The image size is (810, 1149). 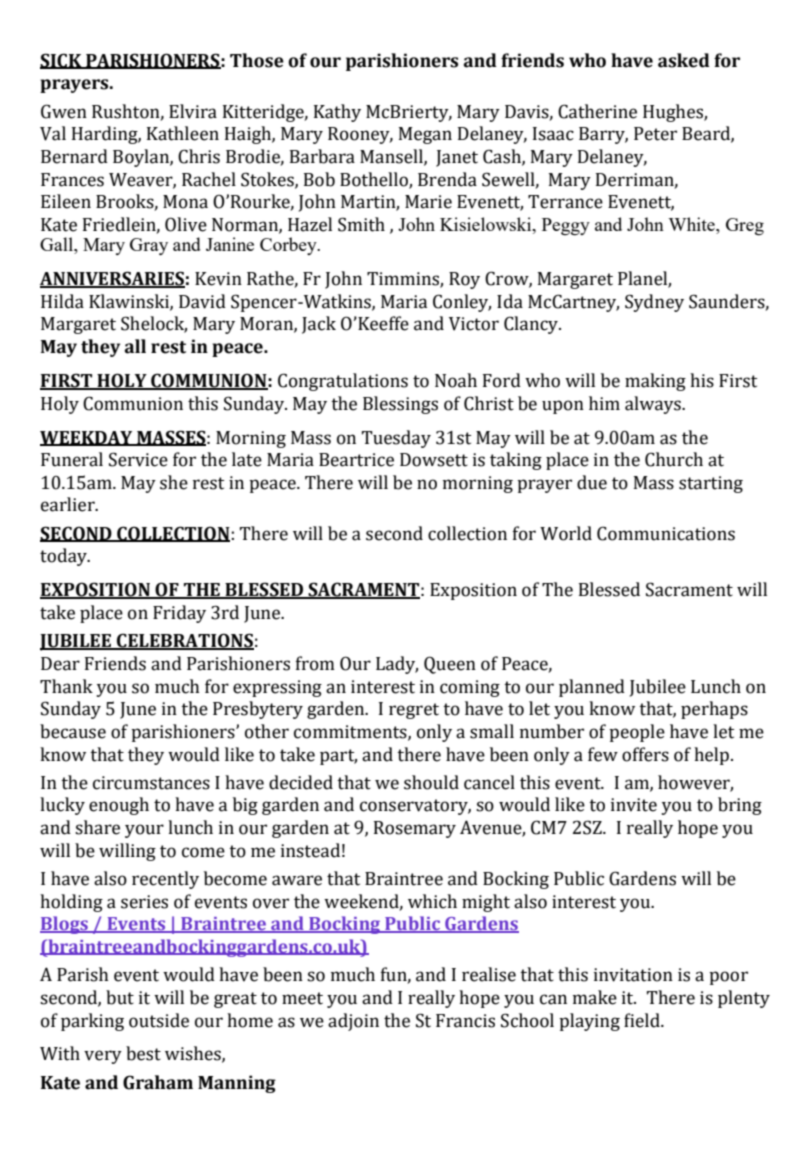 I want to click on field, so click(x=643, y=1020).
